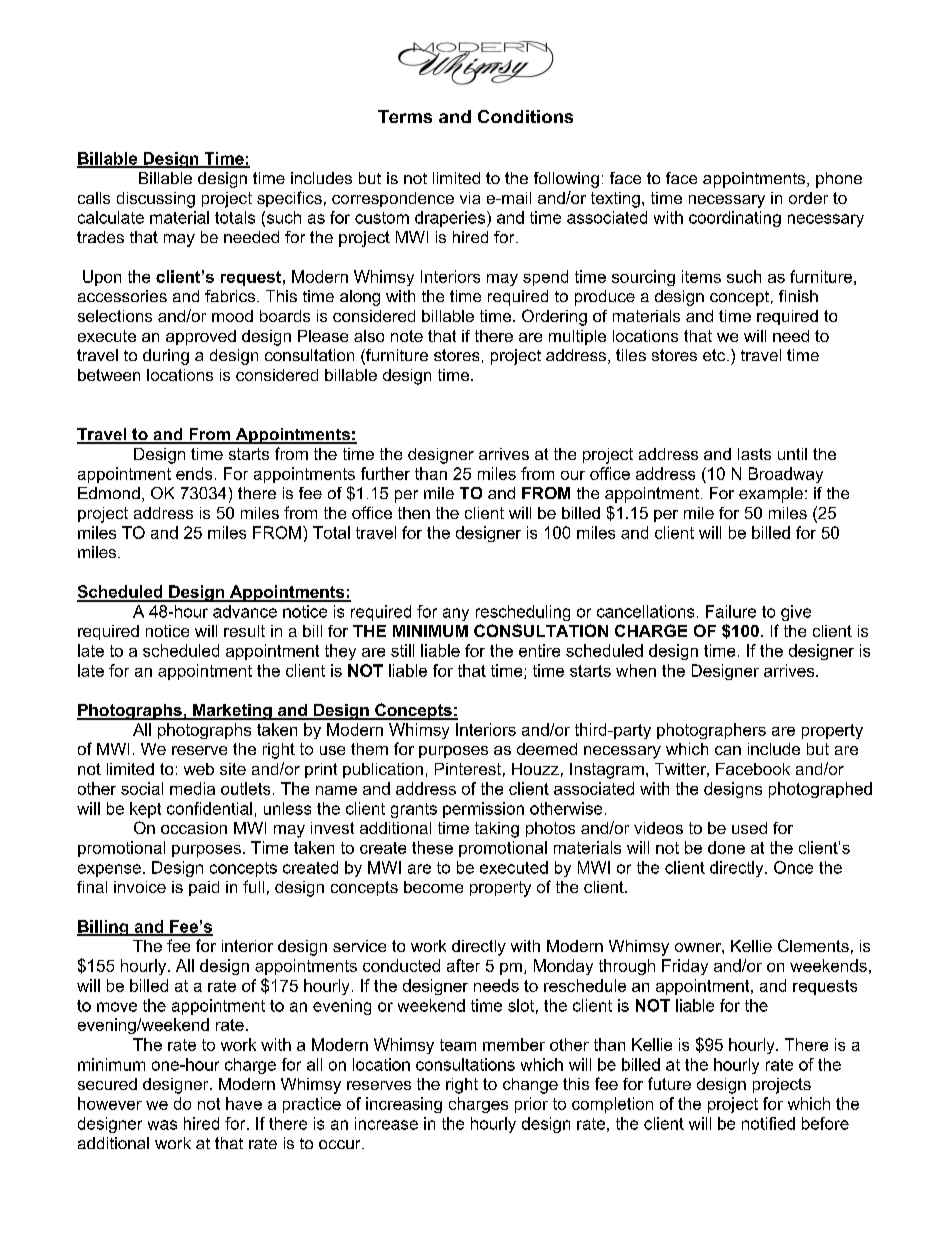  Describe the element at coordinates (731, 611) in the screenshot. I see `Failure` at that location.
